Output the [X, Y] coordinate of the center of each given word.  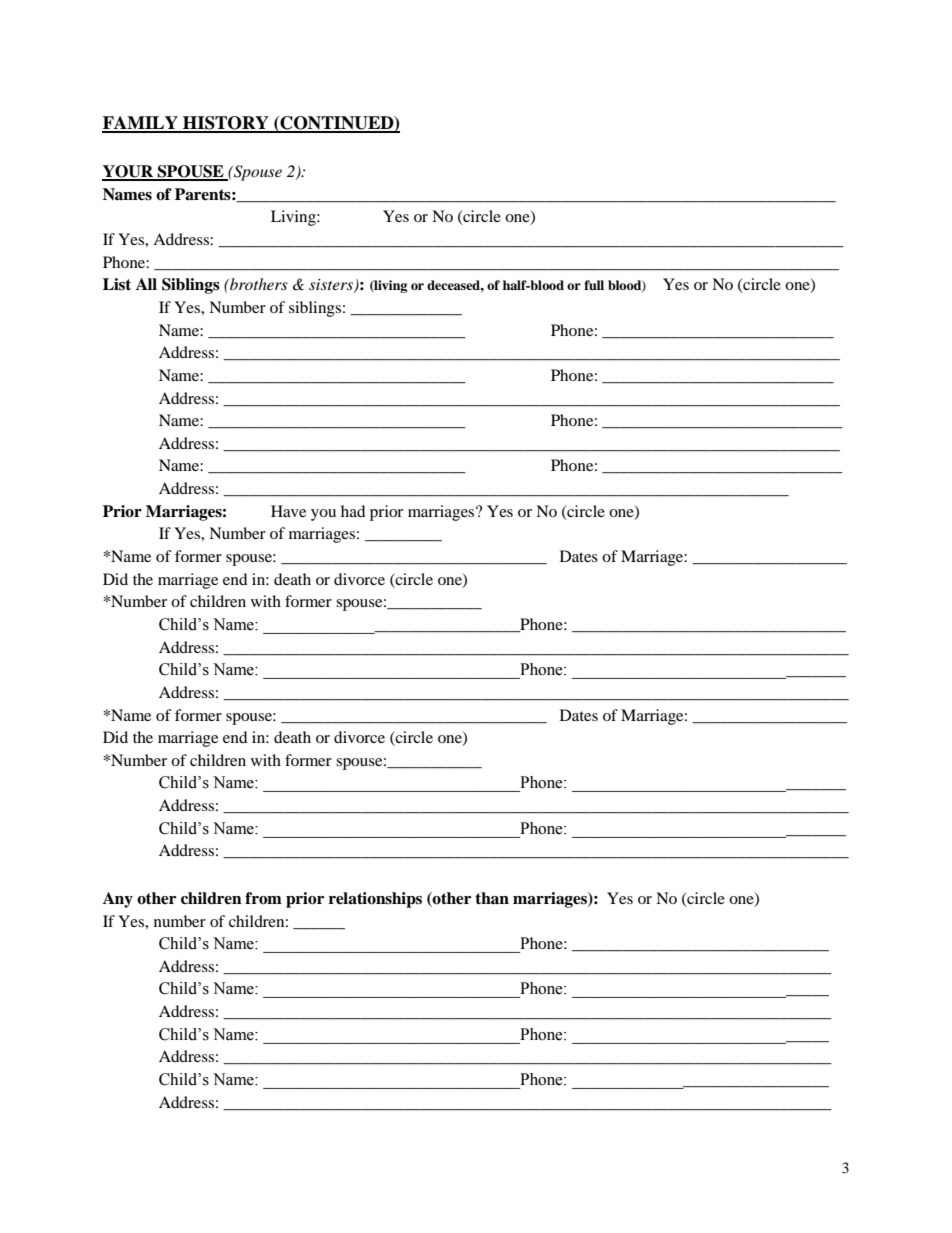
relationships [375, 900]
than [492, 898]
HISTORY [226, 124]
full [594, 285]
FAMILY [141, 124]
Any [118, 900]
